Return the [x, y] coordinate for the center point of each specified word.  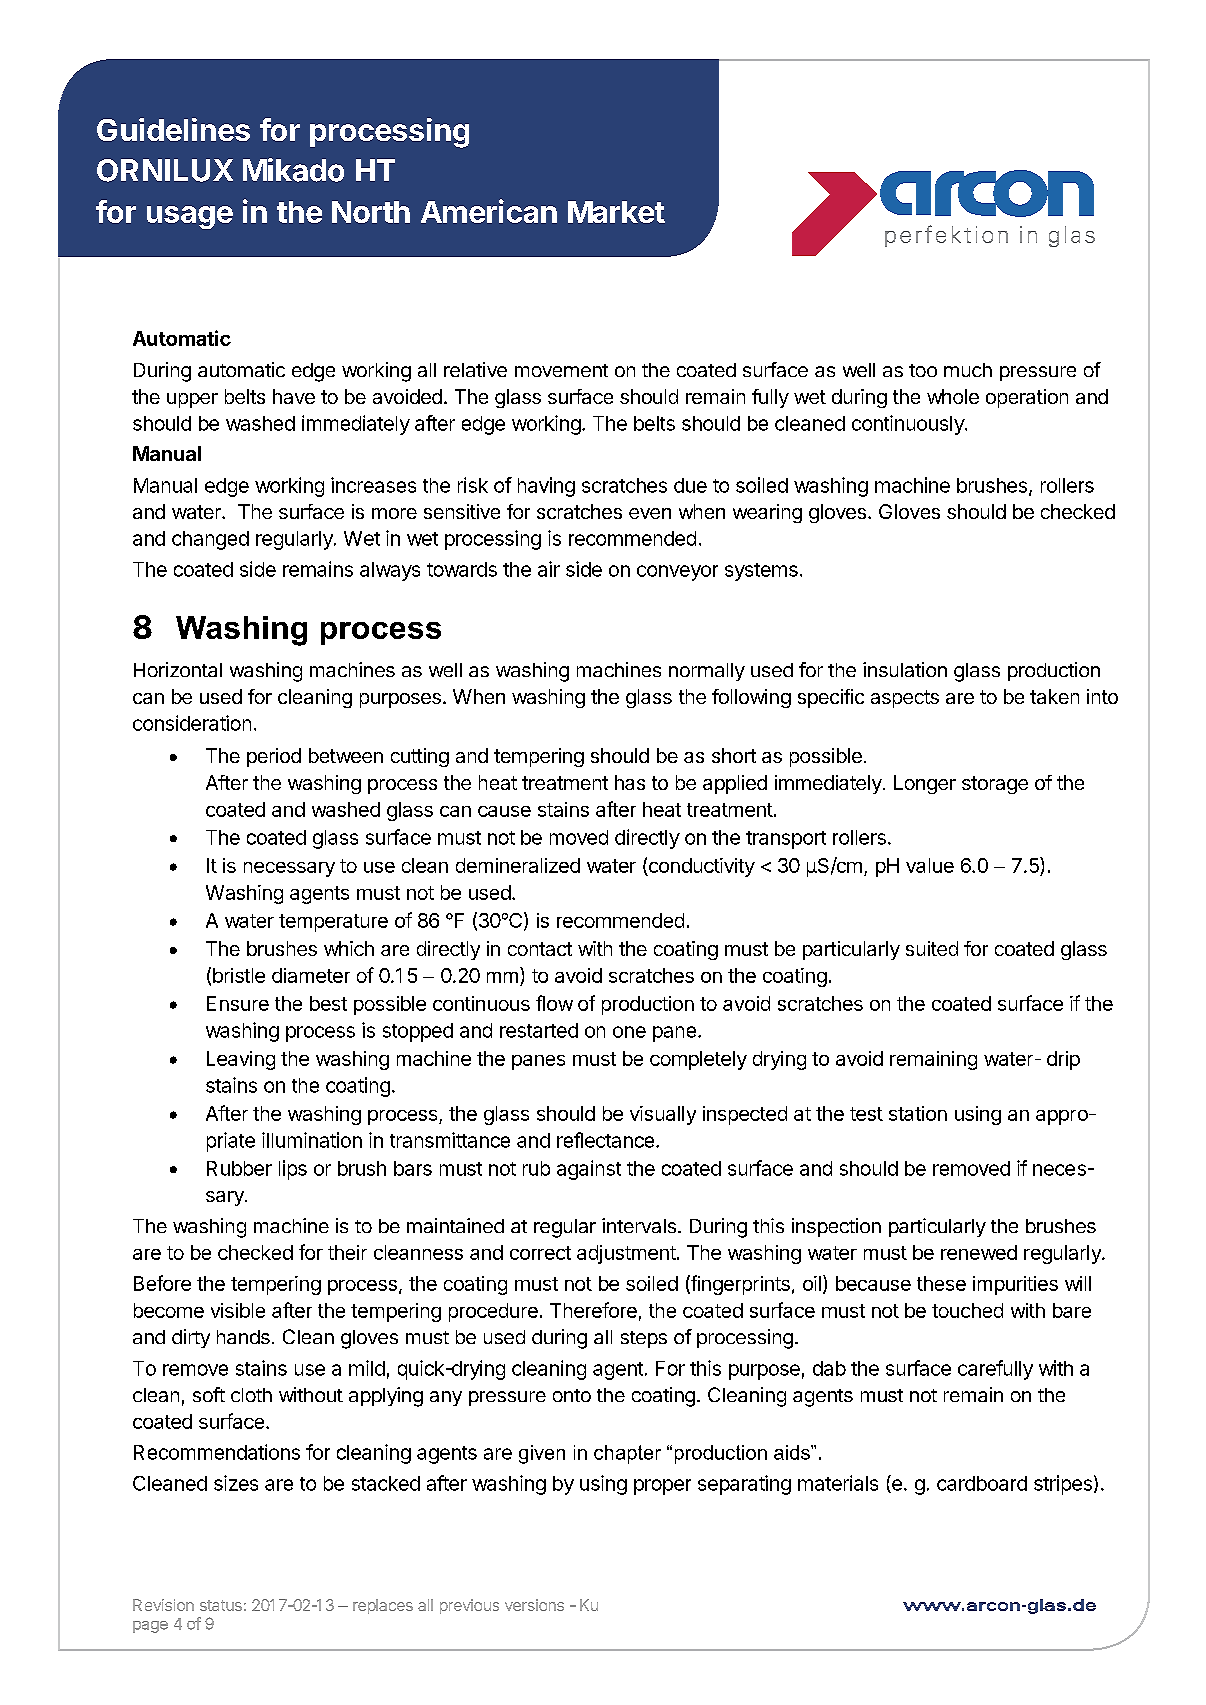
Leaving [241, 1060]
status [221, 1605]
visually [663, 1115]
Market [616, 212]
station [918, 1113]
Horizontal [178, 669]
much [968, 370]
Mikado [293, 170]
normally [707, 672]
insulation [905, 669]
